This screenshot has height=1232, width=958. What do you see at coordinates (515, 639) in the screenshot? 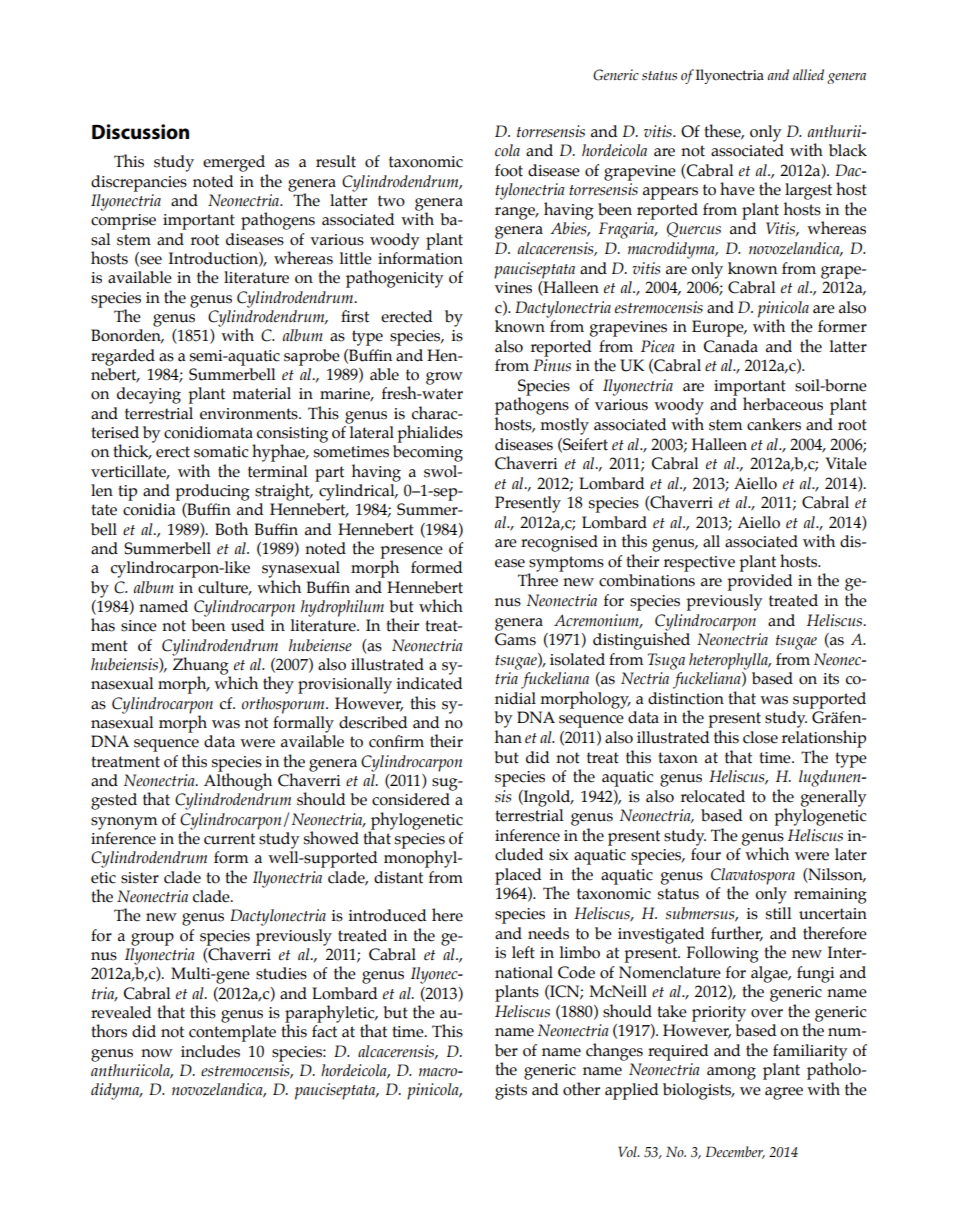
I see `Gams` at bounding box center [515, 639].
